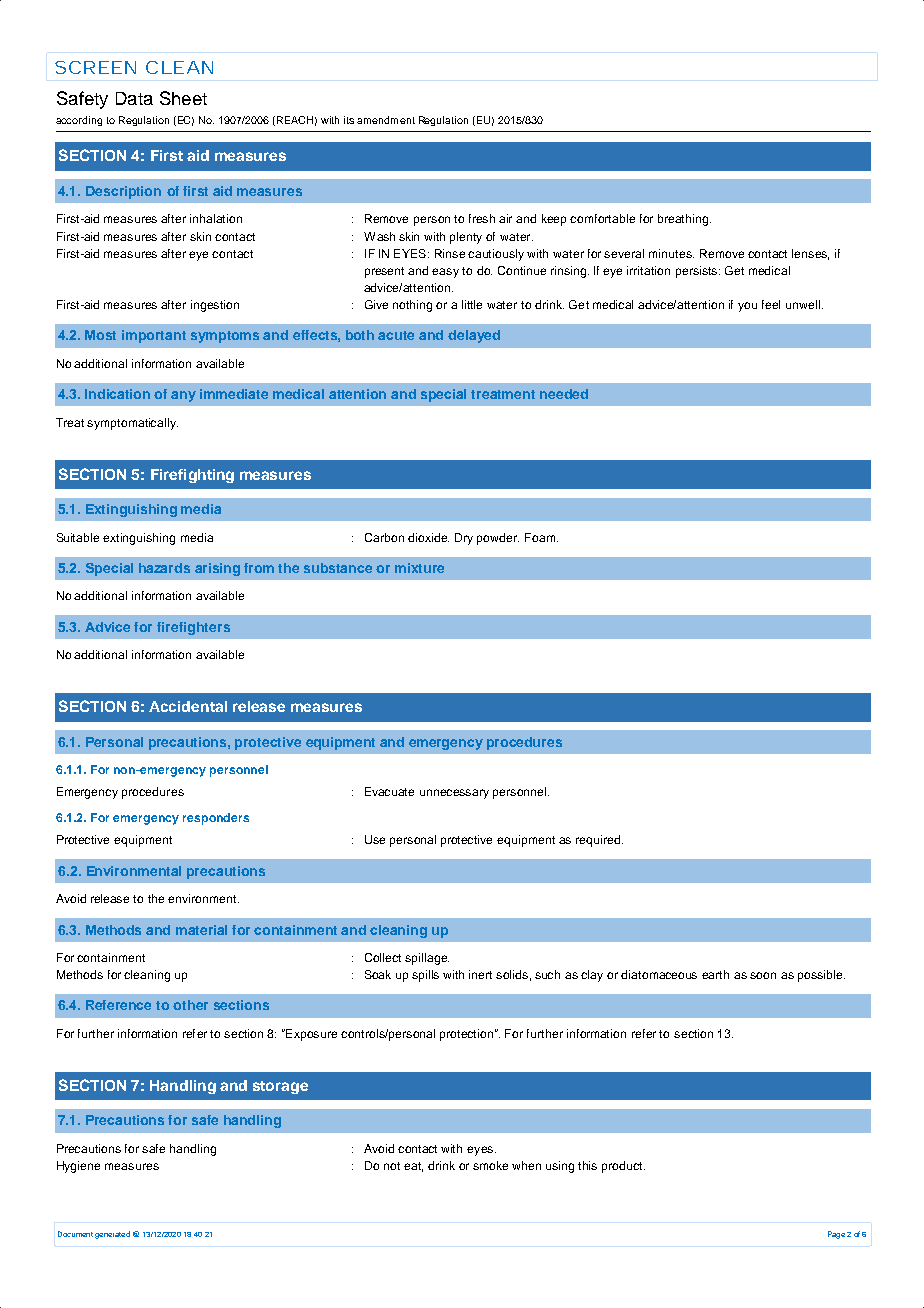 This image has height=1308, width=924. Describe the element at coordinates (386, 120) in the image. I see `amendment` at that location.
